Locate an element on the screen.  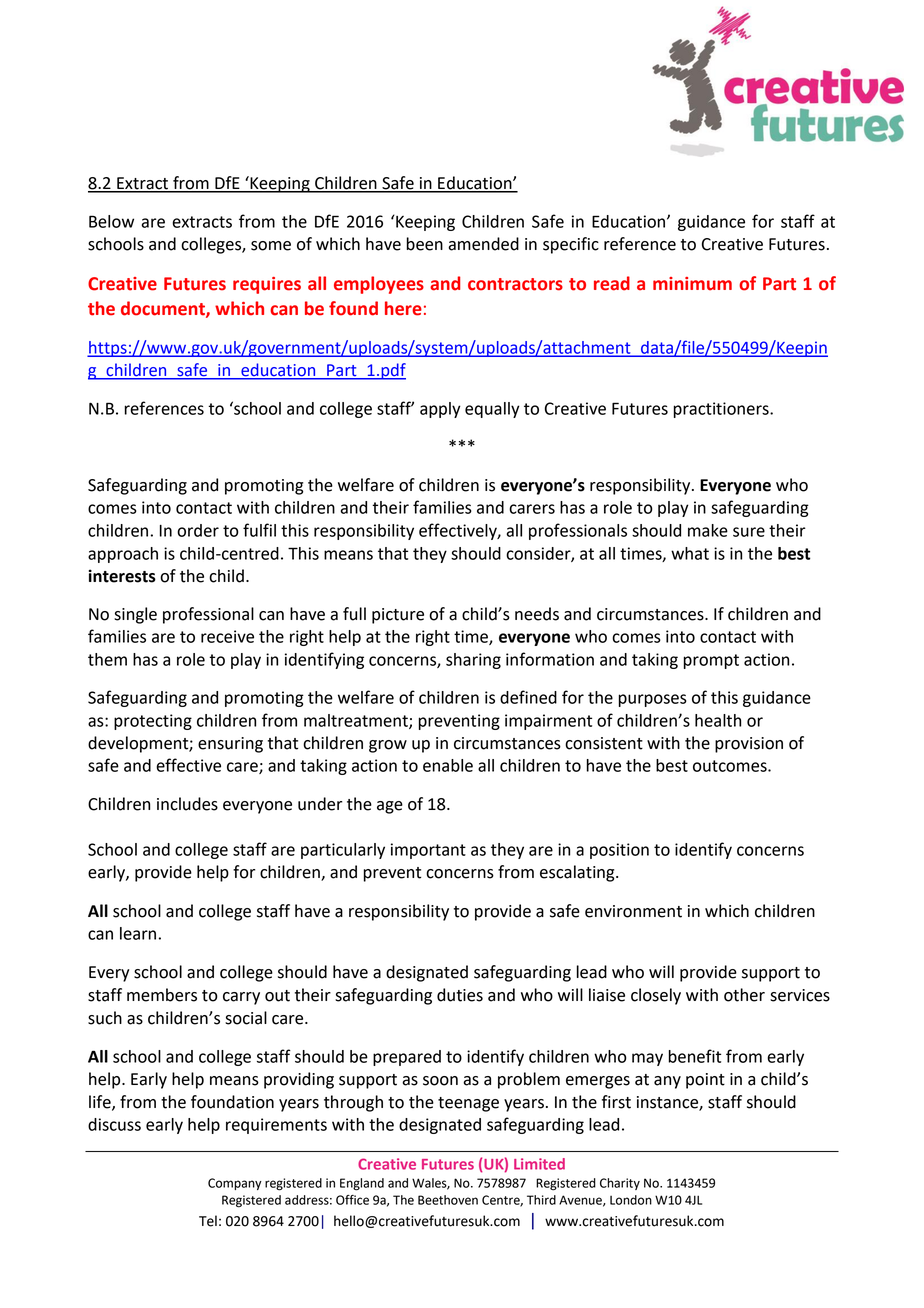
protecting is located at coordinates (153, 722).
